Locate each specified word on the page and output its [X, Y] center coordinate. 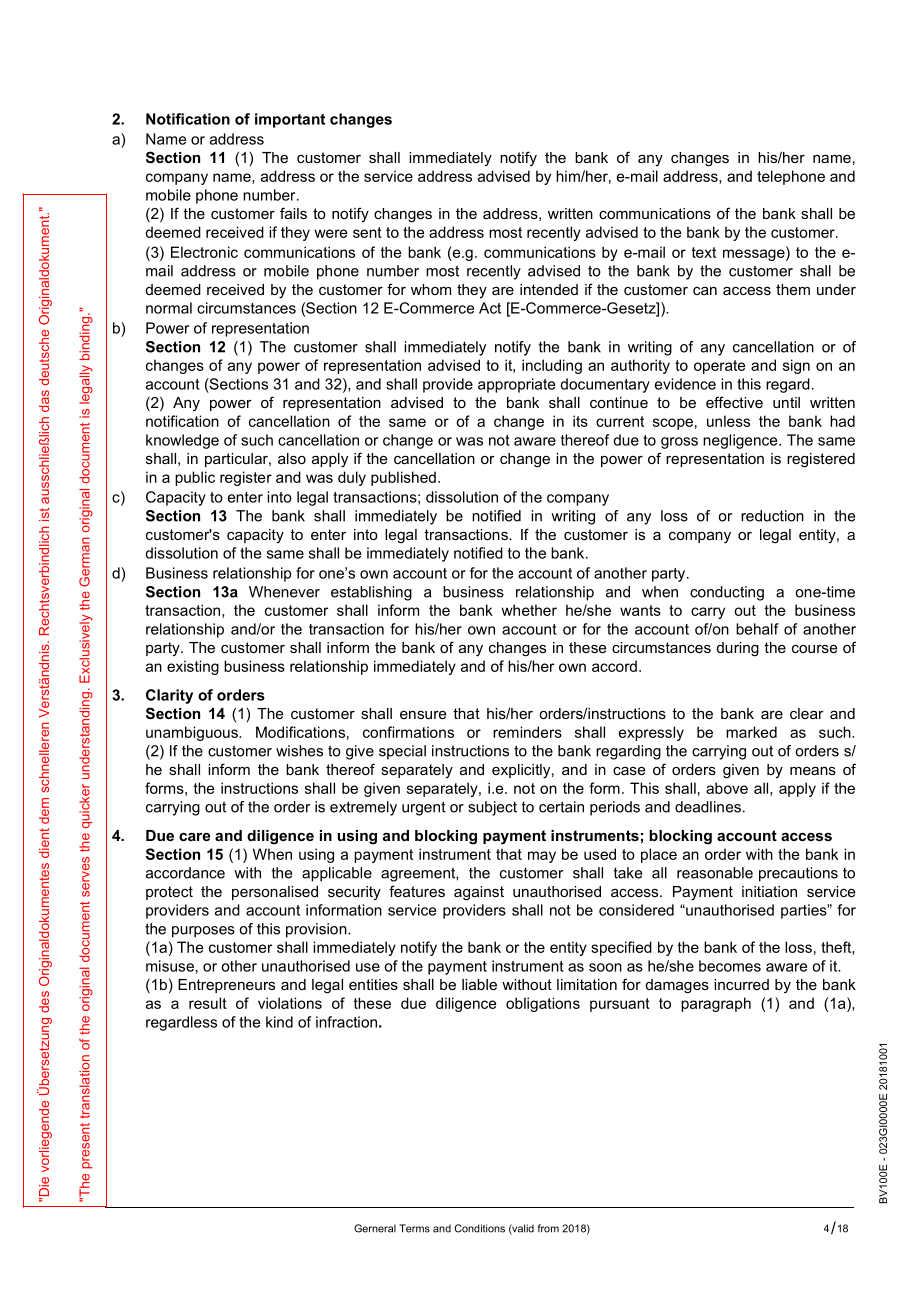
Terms [414, 1228]
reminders [527, 732]
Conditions [479, 1228]
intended [549, 289]
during [738, 649]
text [704, 252]
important [290, 120]
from [548, 1228]
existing [193, 667]
